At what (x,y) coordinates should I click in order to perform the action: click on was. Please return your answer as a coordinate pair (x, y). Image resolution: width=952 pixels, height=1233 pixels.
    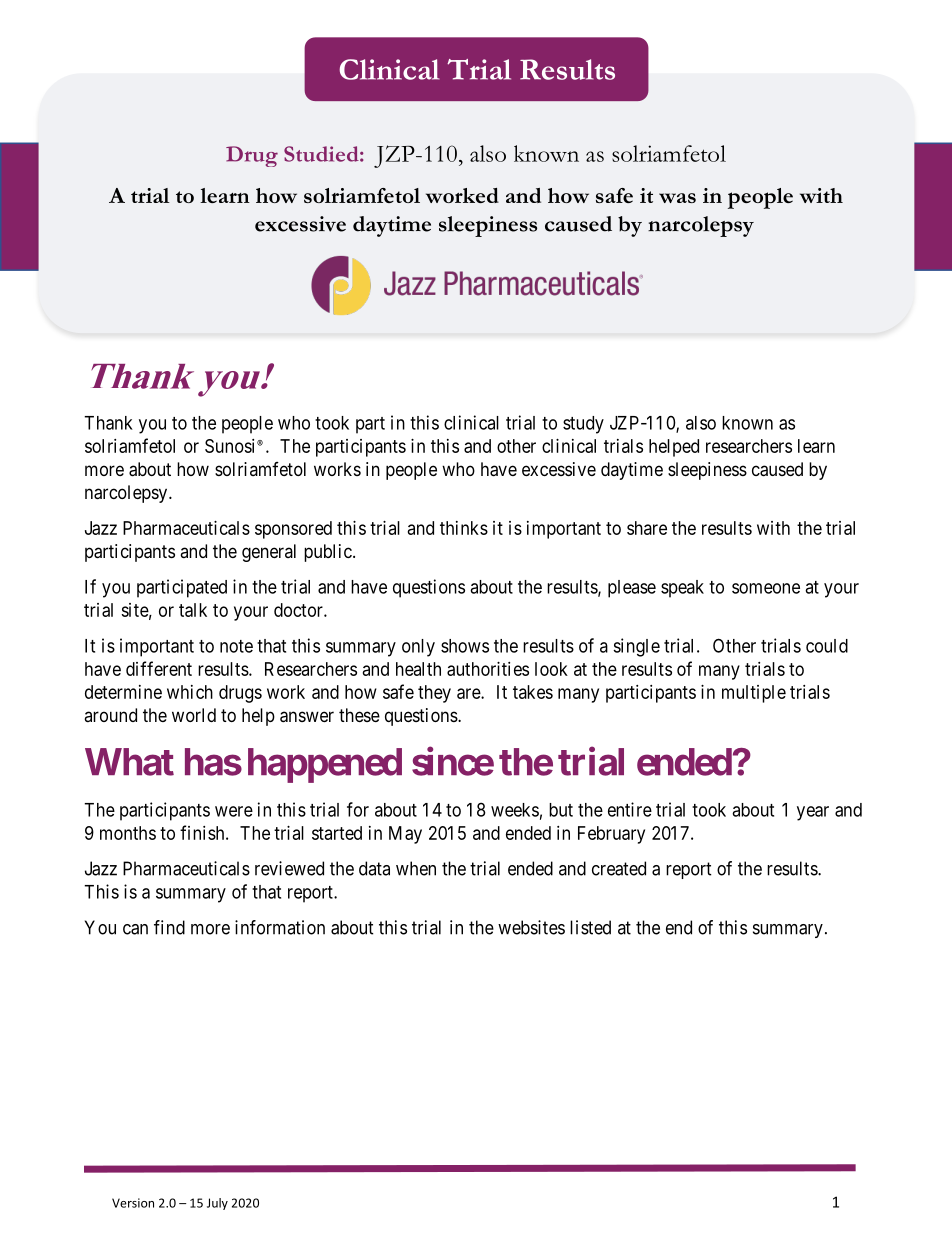
    Looking at the image, I should click on (677, 198).
